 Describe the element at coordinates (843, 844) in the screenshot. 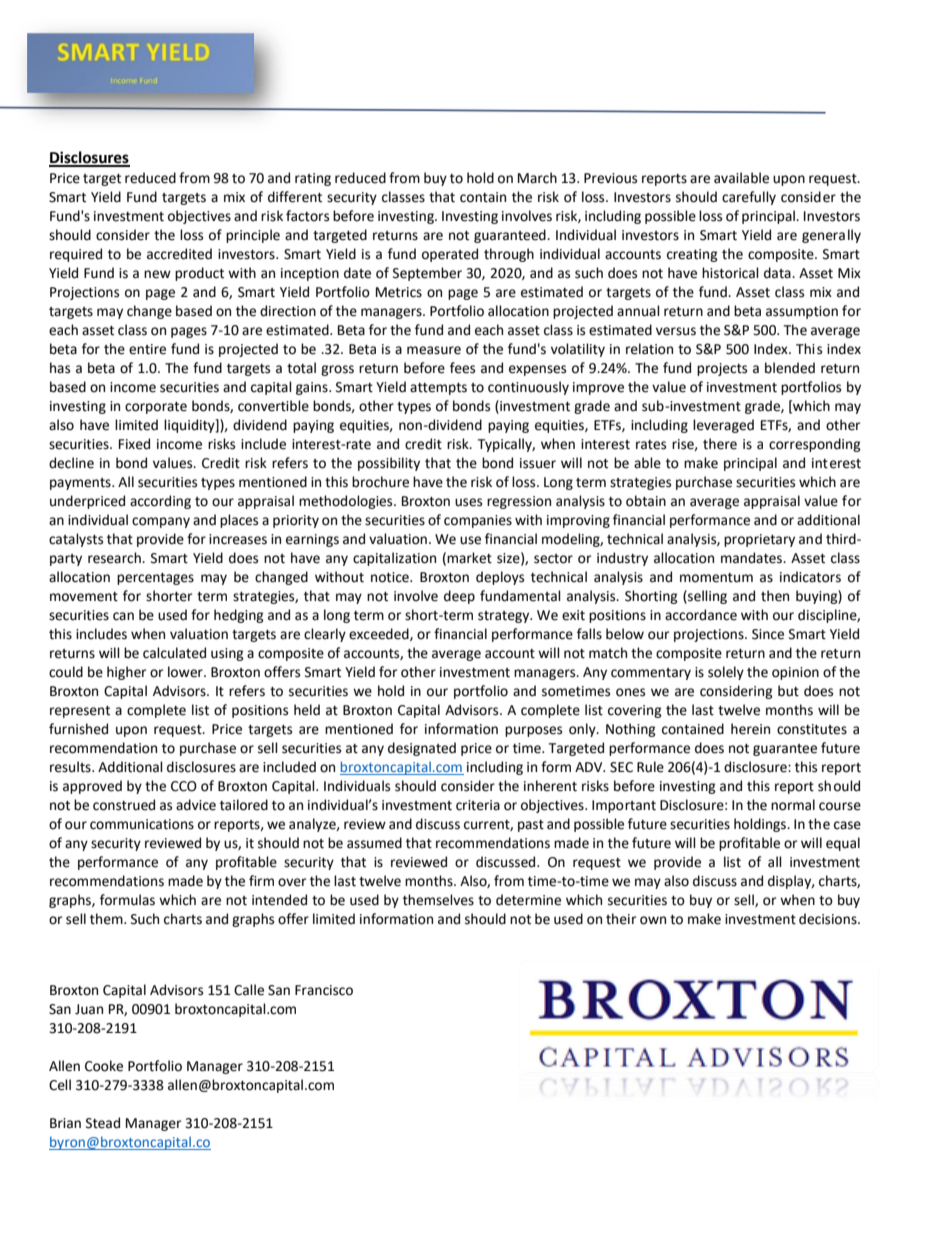

I see `equal` at that location.
